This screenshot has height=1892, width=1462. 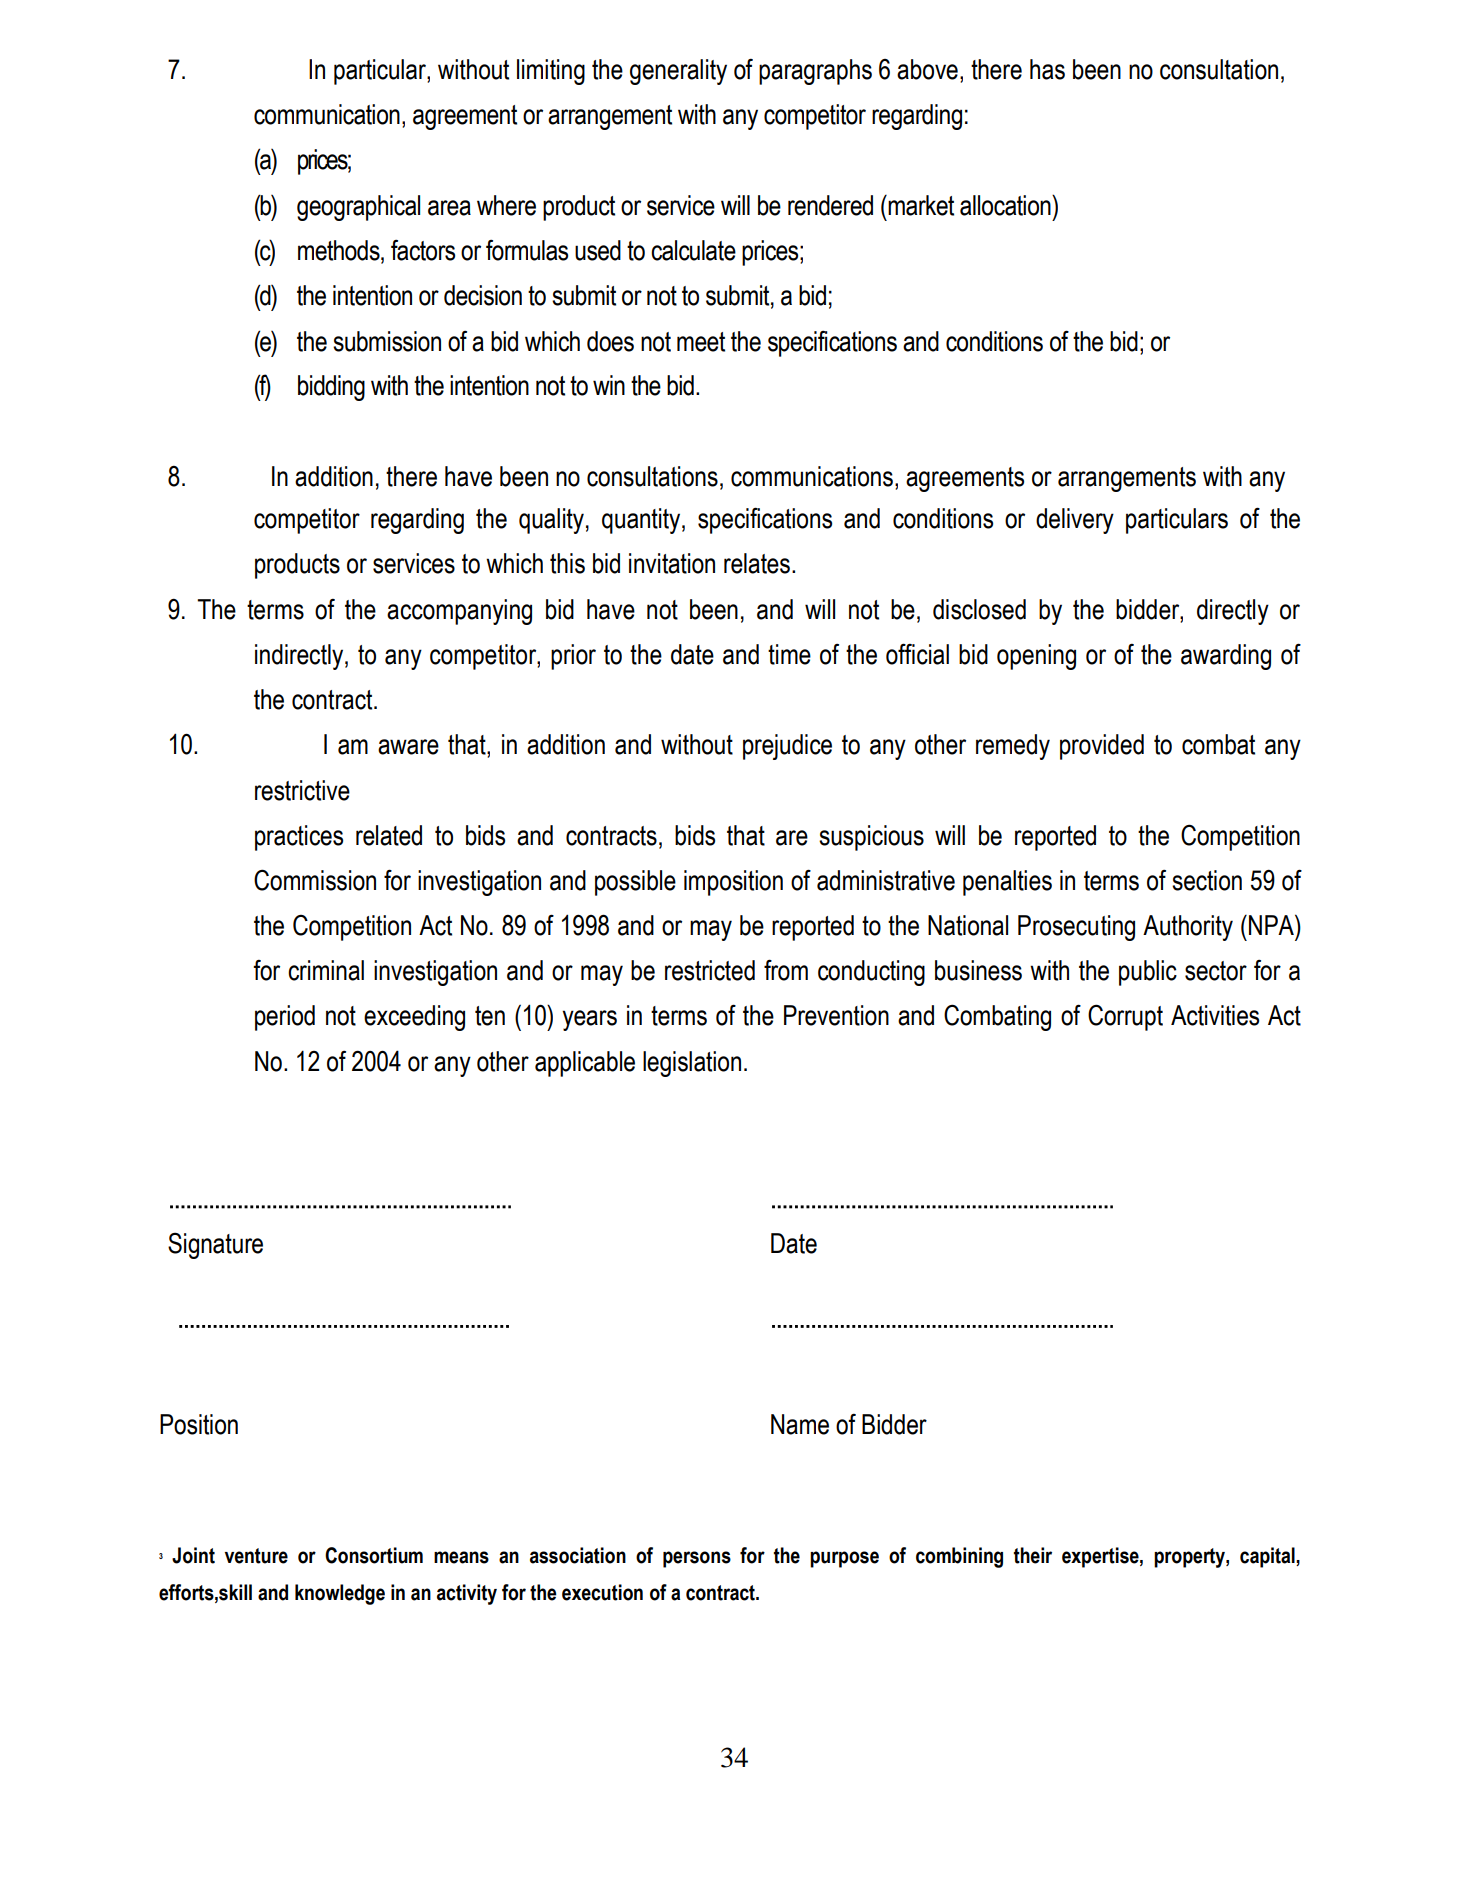 What do you see at coordinates (1207, 880) in the screenshot?
I see `section` at bounding box center [1207, 880].
